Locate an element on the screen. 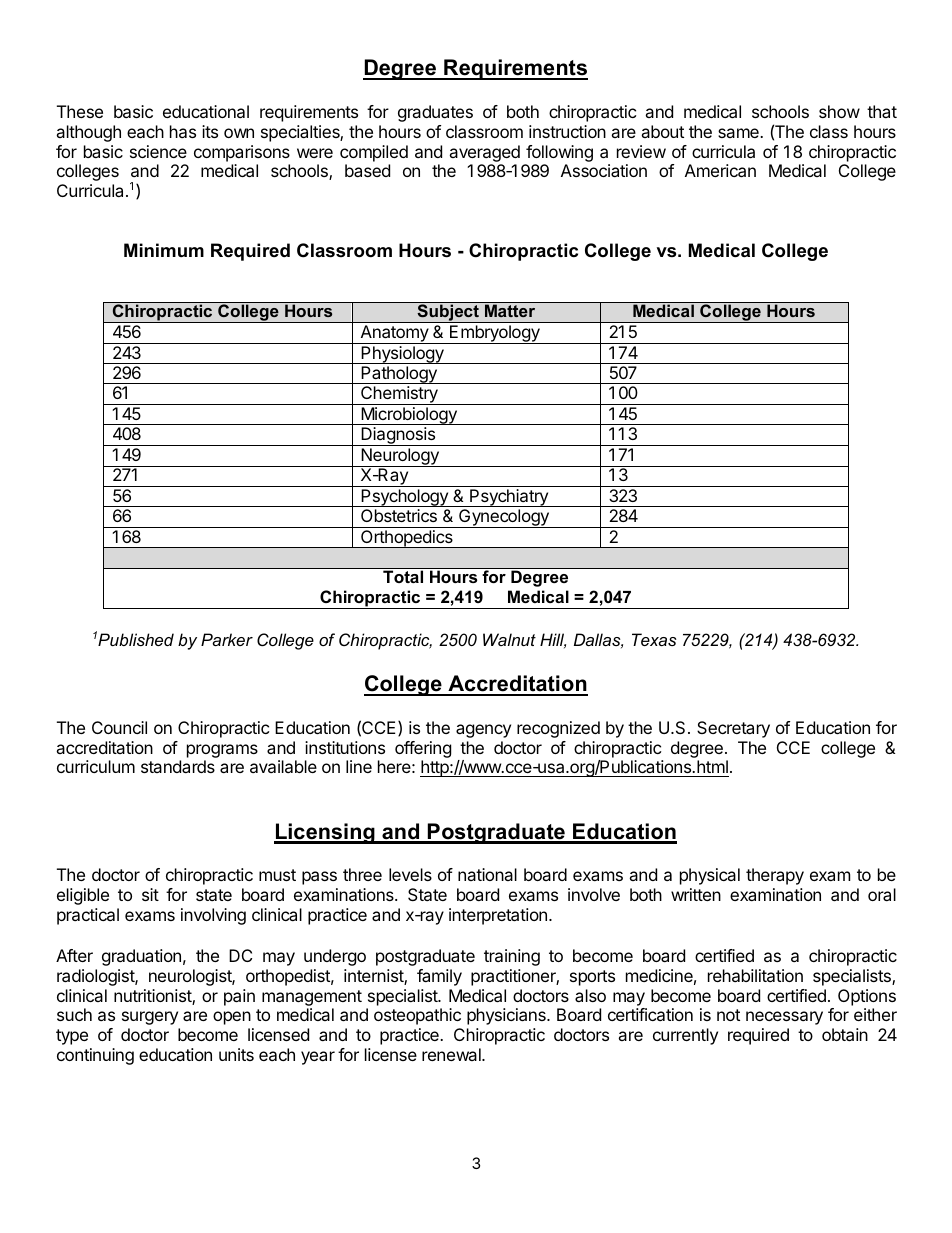 The image size is (952, 1233). surgery is located at coordinates (150, 1018).
